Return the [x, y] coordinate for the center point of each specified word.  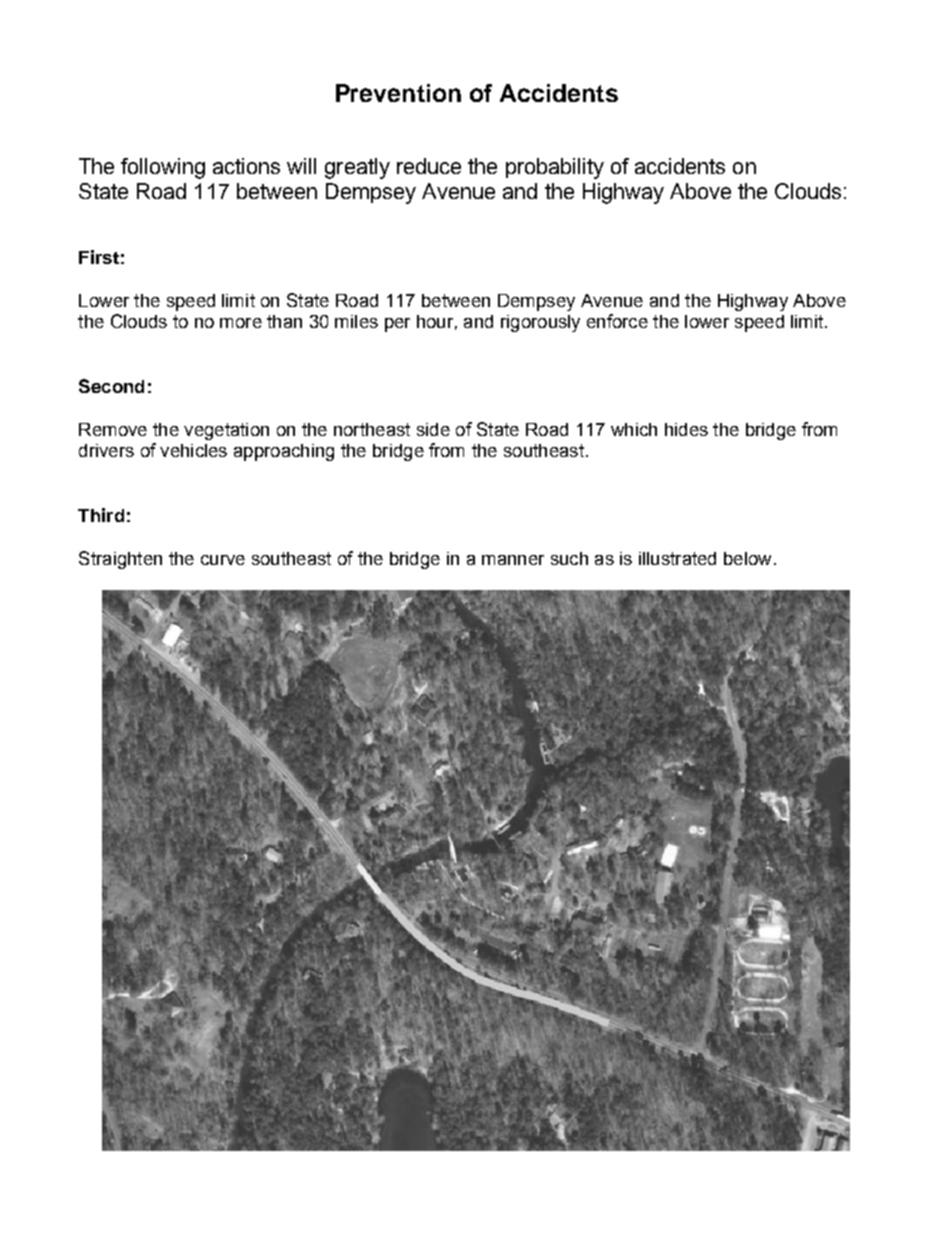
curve [223, 560]
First [99, 257]
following [163, 168]
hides [686, 429]
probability [555, 168]
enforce [617, 321]
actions [246, 166]
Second [111, 386]
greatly [357, 168]
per [397, 325]
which [634, 429]
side [433, 429]
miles [356, 321]
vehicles [193, 450]
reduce [429, 166]
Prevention [398, 93]
